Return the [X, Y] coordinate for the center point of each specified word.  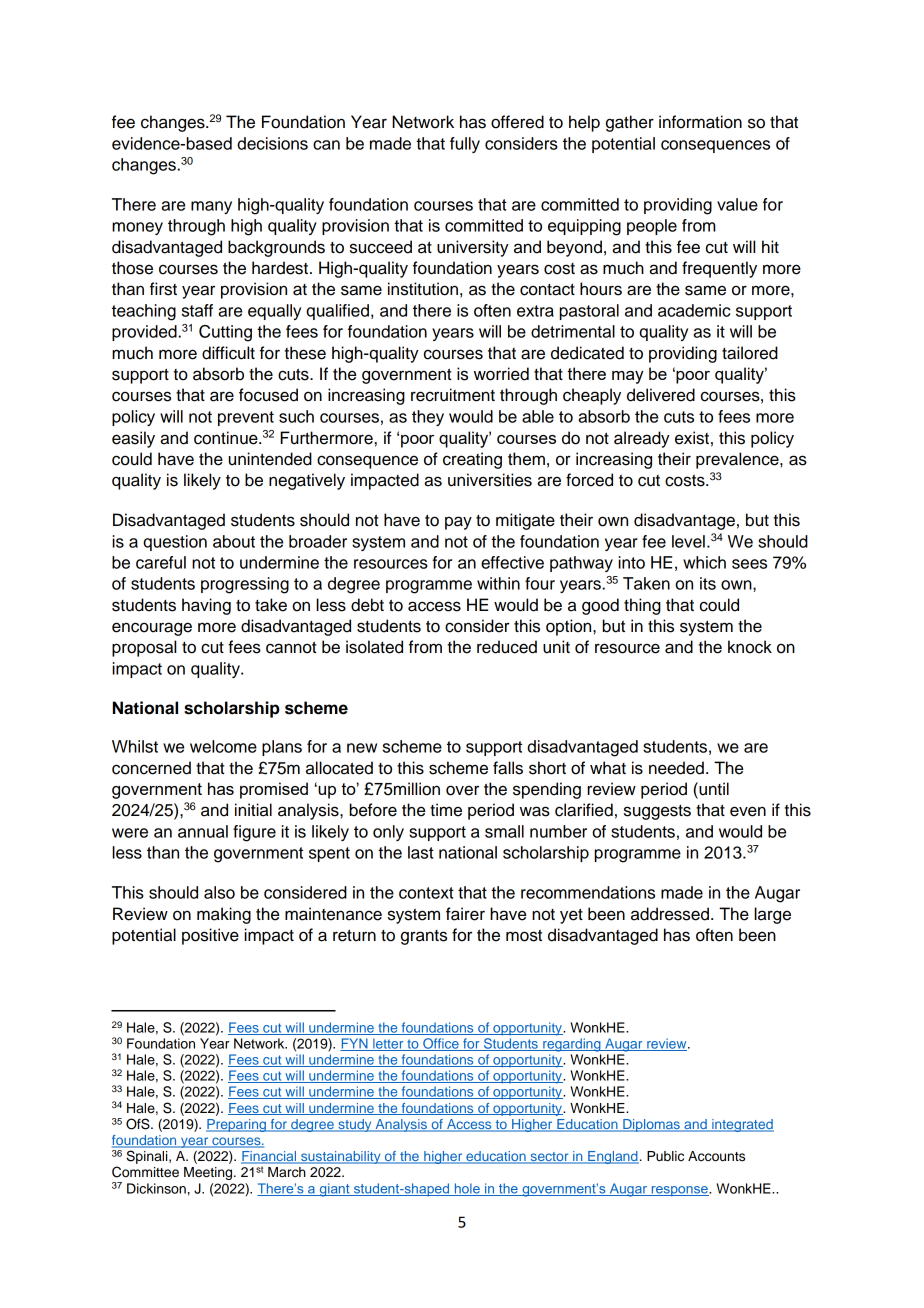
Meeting [209, 1173]
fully [465, 145]
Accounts [716, 1156]
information [700, 122]
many [211, 207]
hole [467, 1189]
